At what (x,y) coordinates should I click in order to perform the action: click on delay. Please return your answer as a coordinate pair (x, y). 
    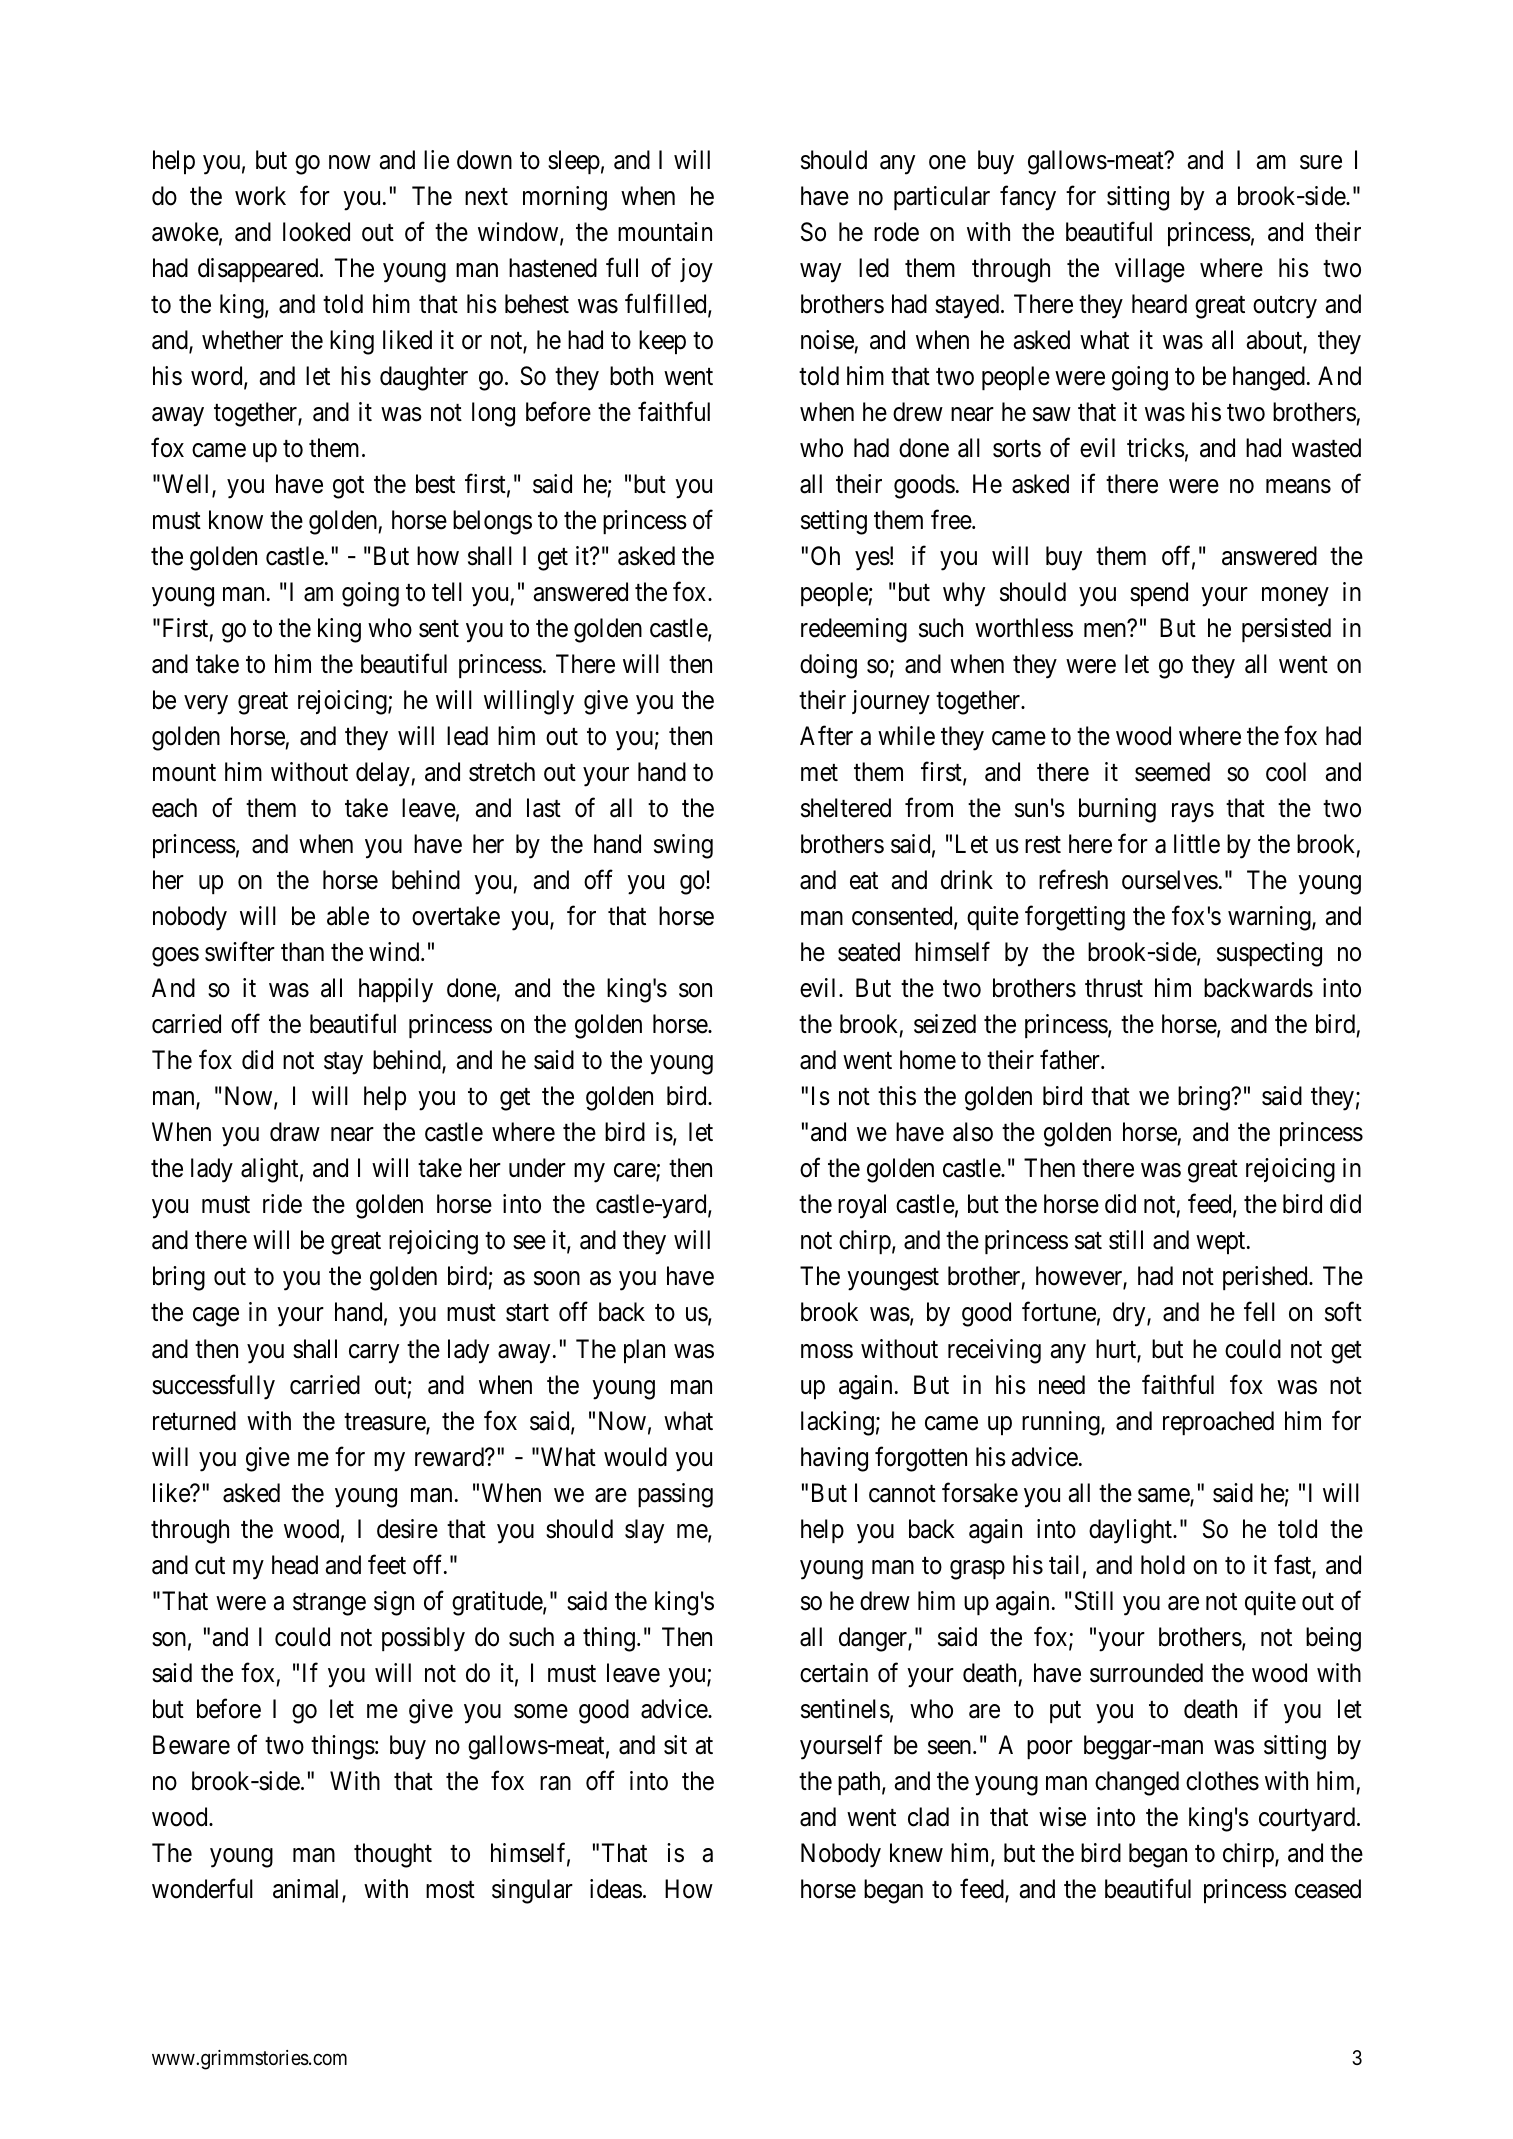
    Looking at the image, I should click on (384, 774).
